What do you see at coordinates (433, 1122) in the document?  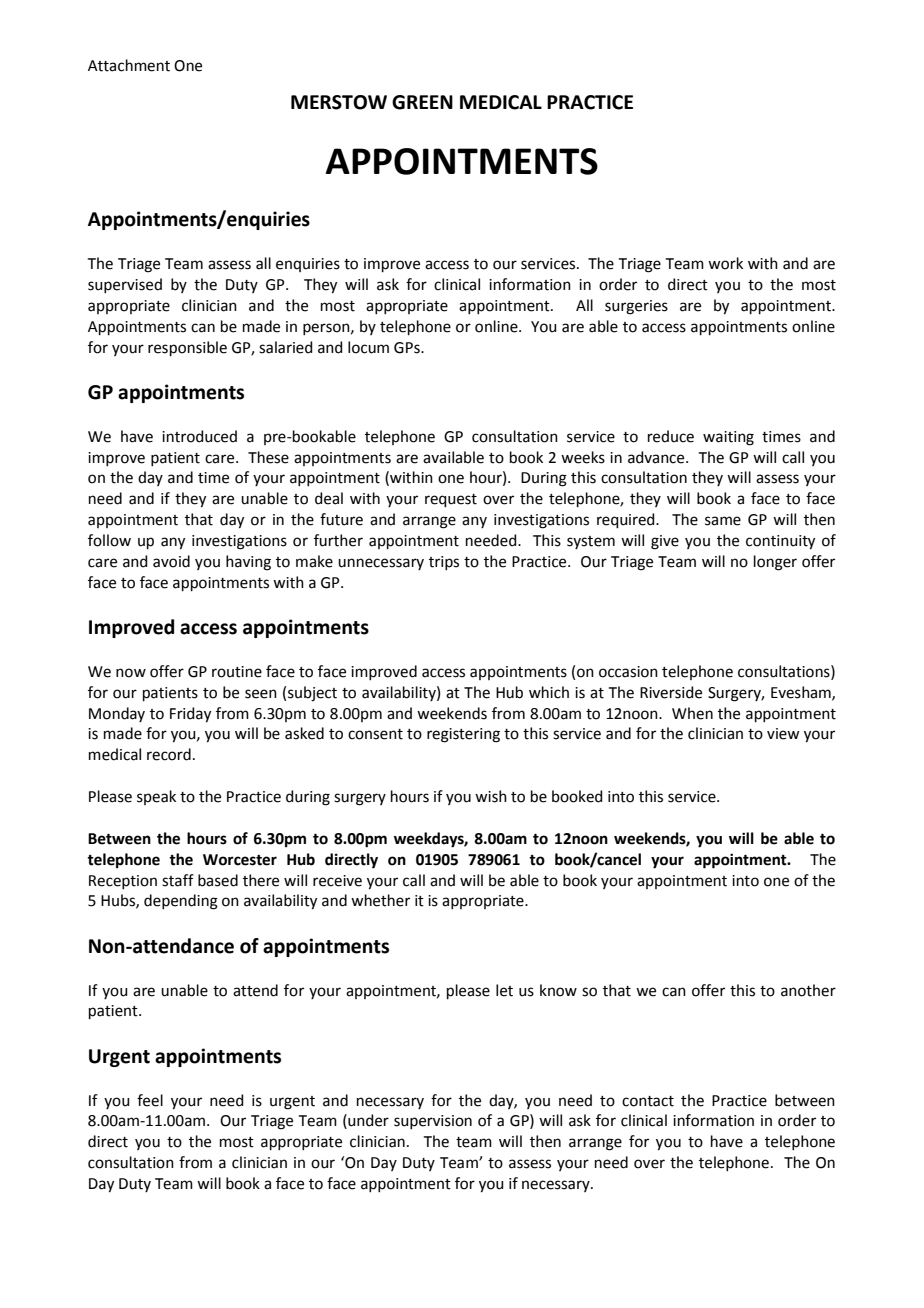 I see `supervision` at bounding box center [433, 1122].
